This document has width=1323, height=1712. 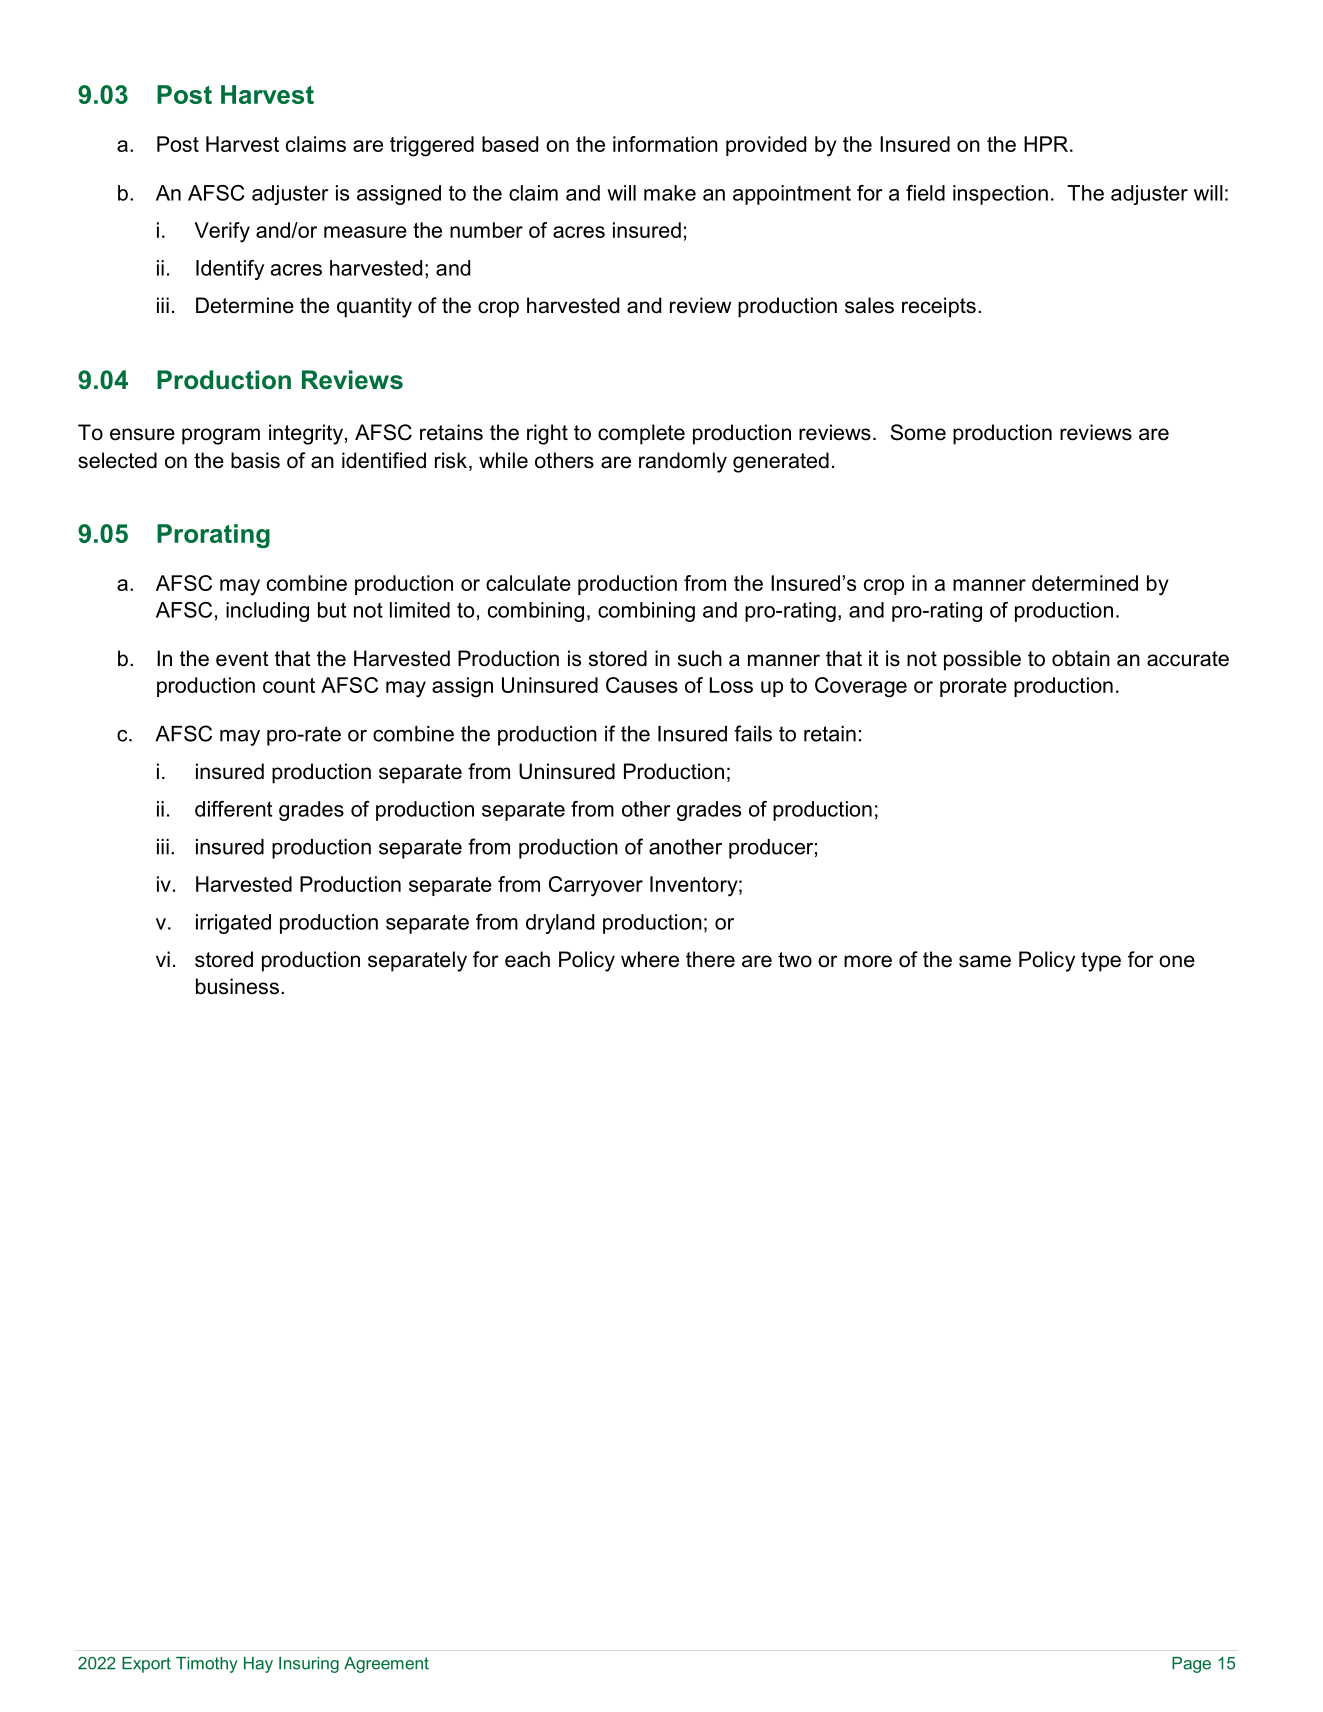 What do you see at coordinates (1101, 962) in the document?
I see `type` at bounding box center [1101, 962].
